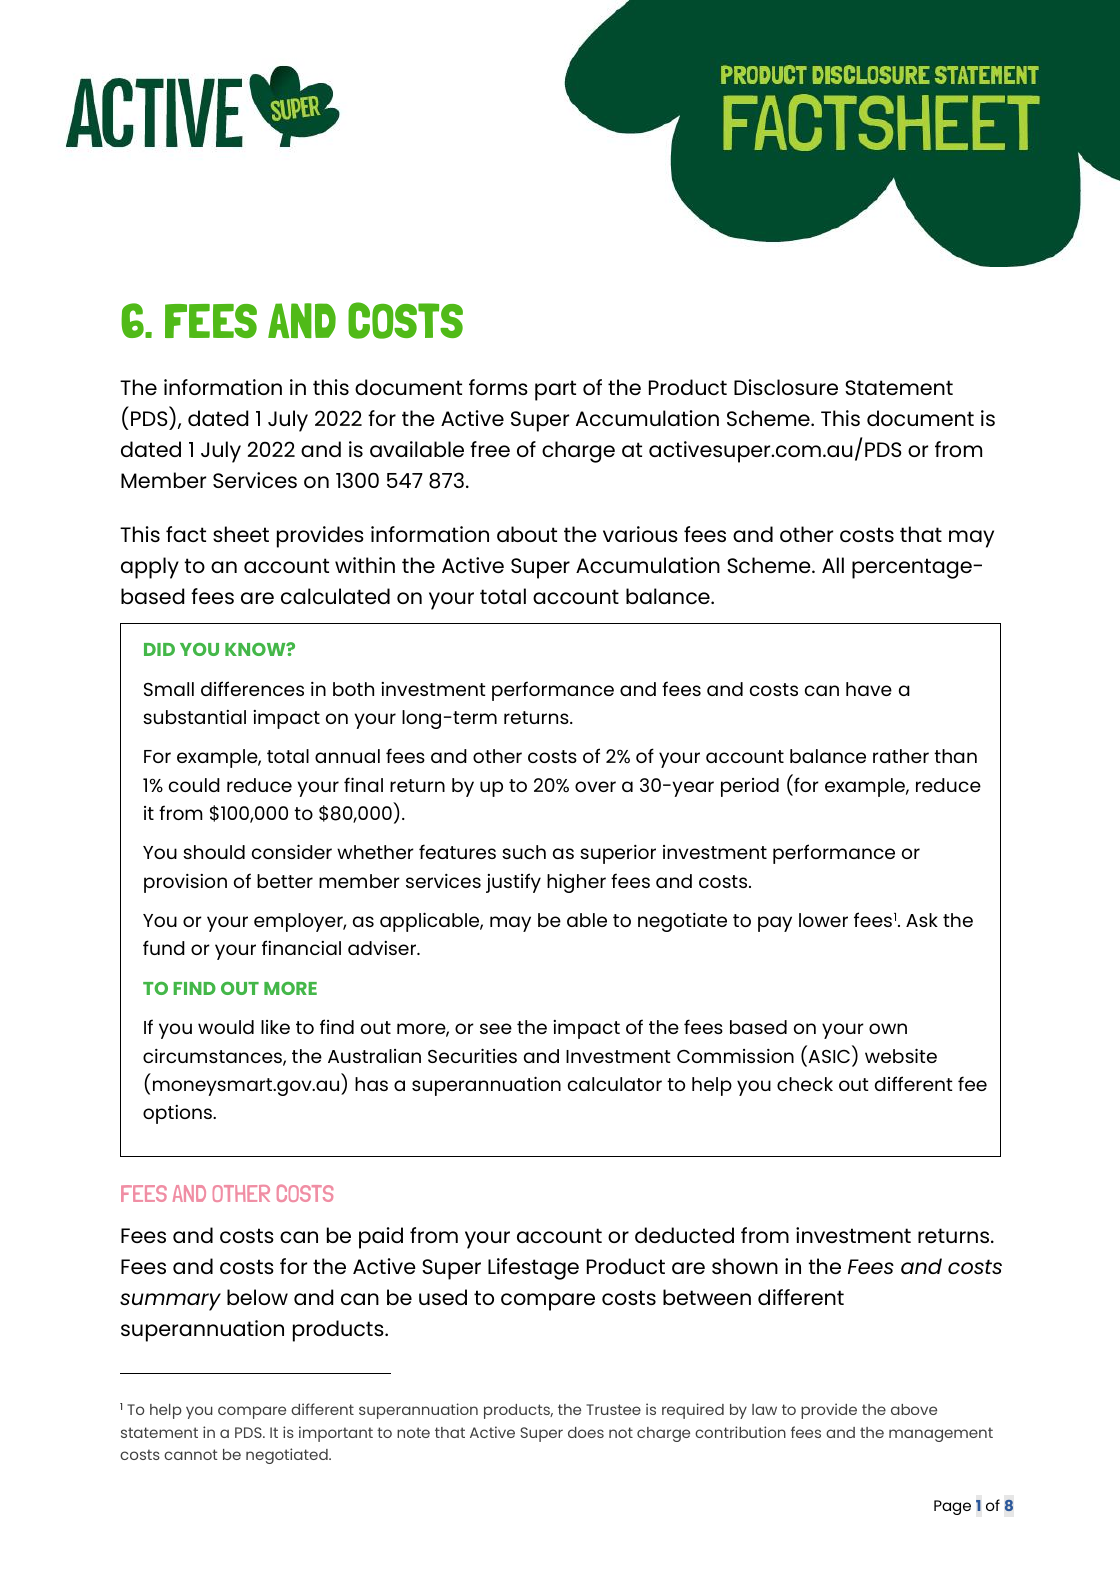 The height and width of the image is (1584, 1120). I want to click on does, so click(586, 1432).
